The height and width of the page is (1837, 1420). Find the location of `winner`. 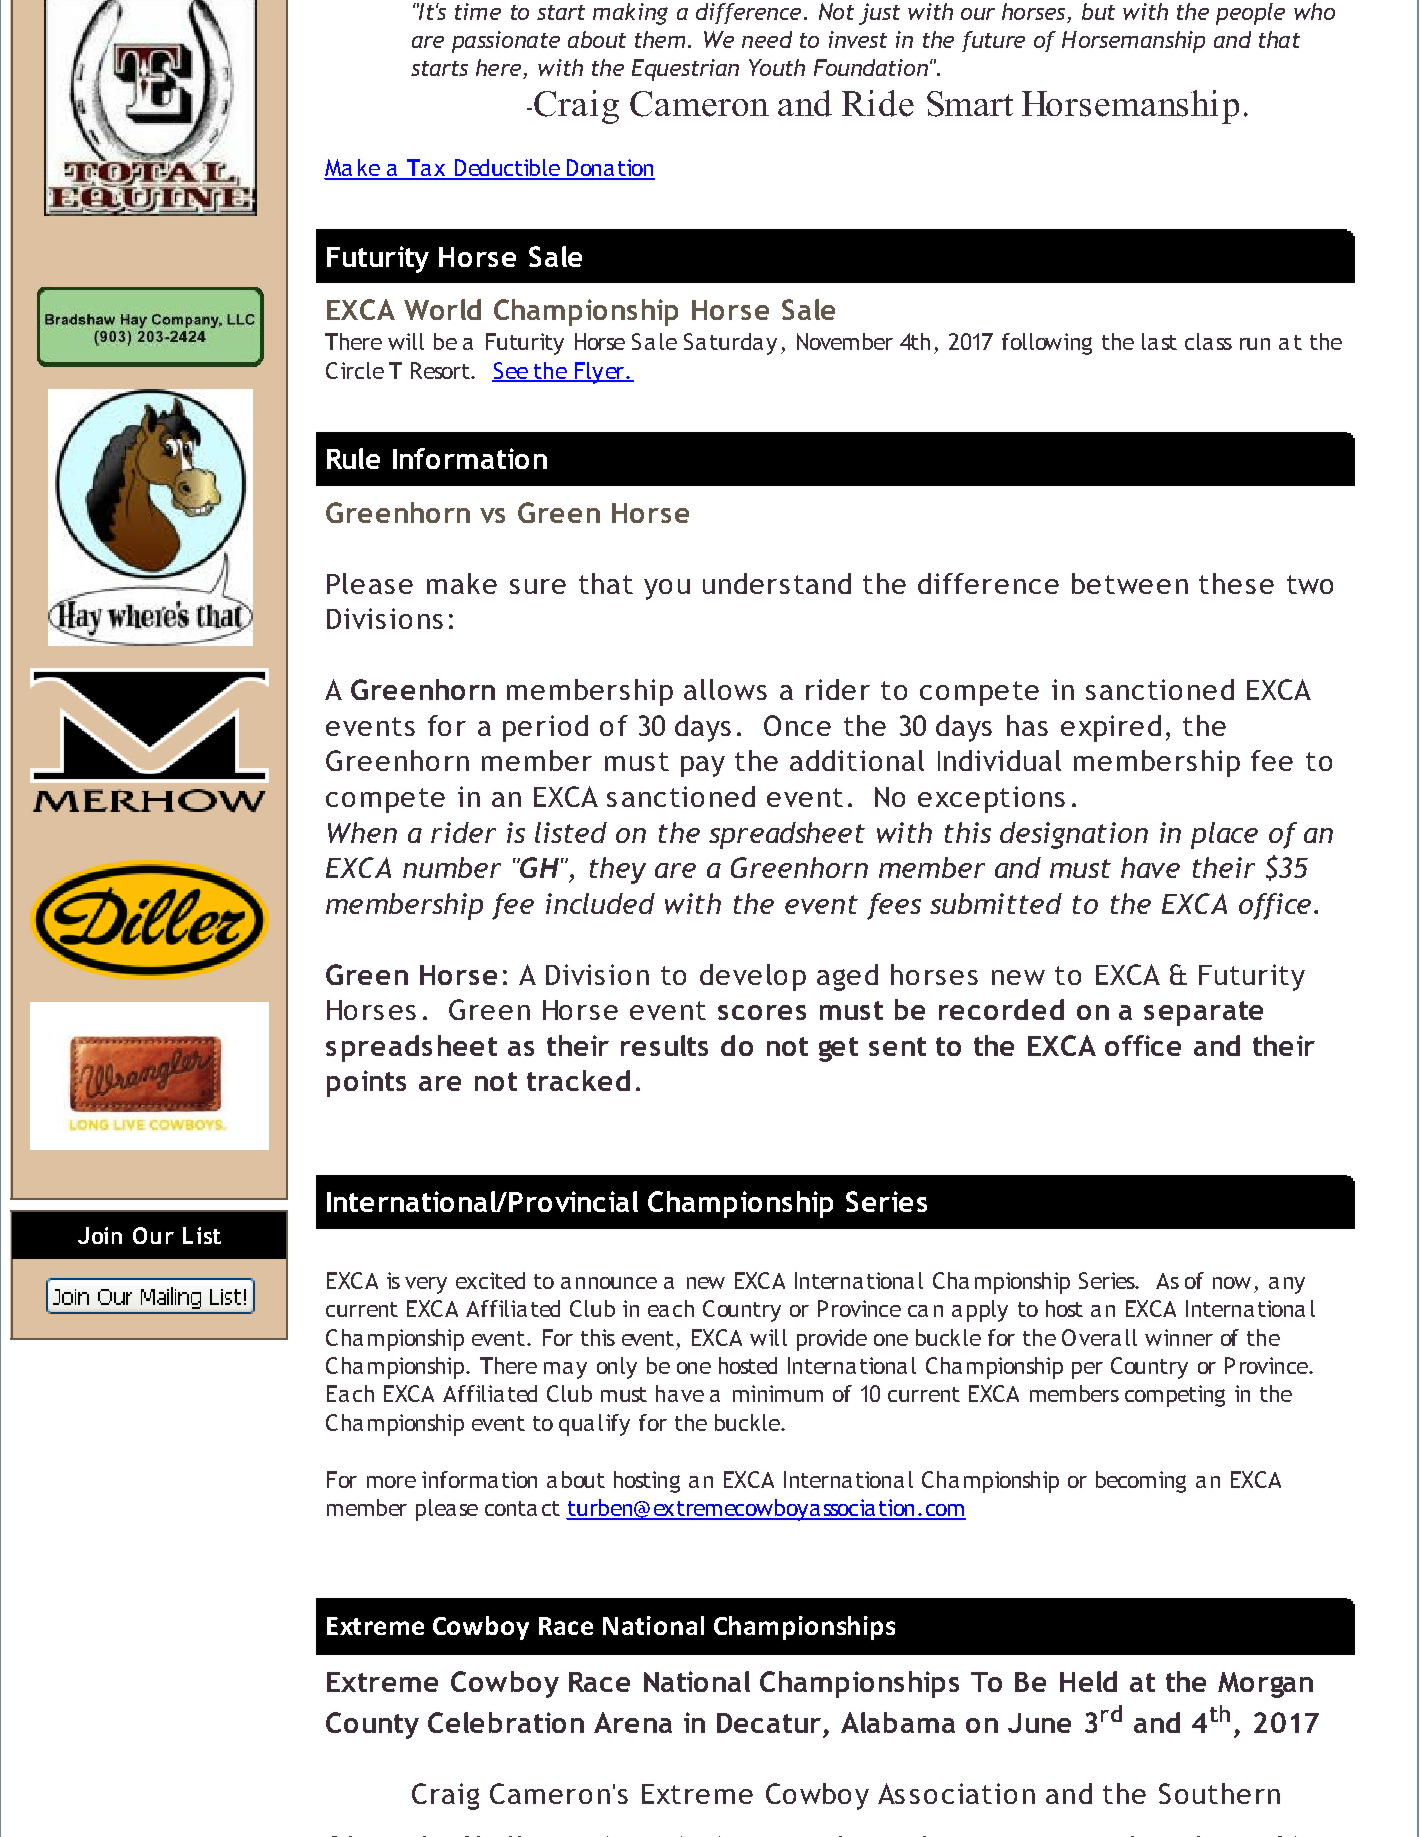

winner is located at coordinates (1179, 1337).
